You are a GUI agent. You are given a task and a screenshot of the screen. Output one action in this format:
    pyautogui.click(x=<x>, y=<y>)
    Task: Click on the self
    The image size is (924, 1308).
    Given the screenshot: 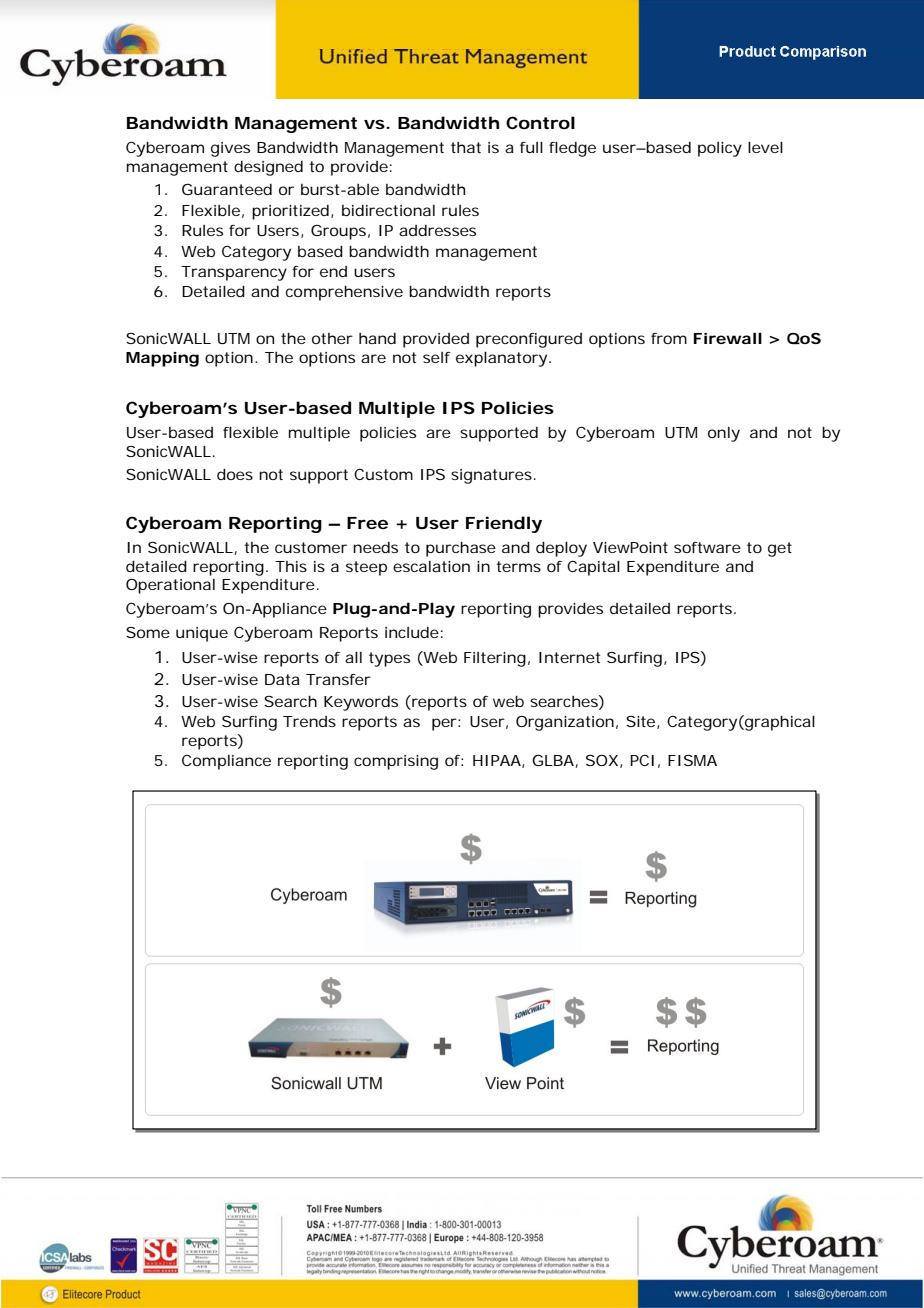 What is the action you would take?
    pyautogui.click(x=437, y=357)
